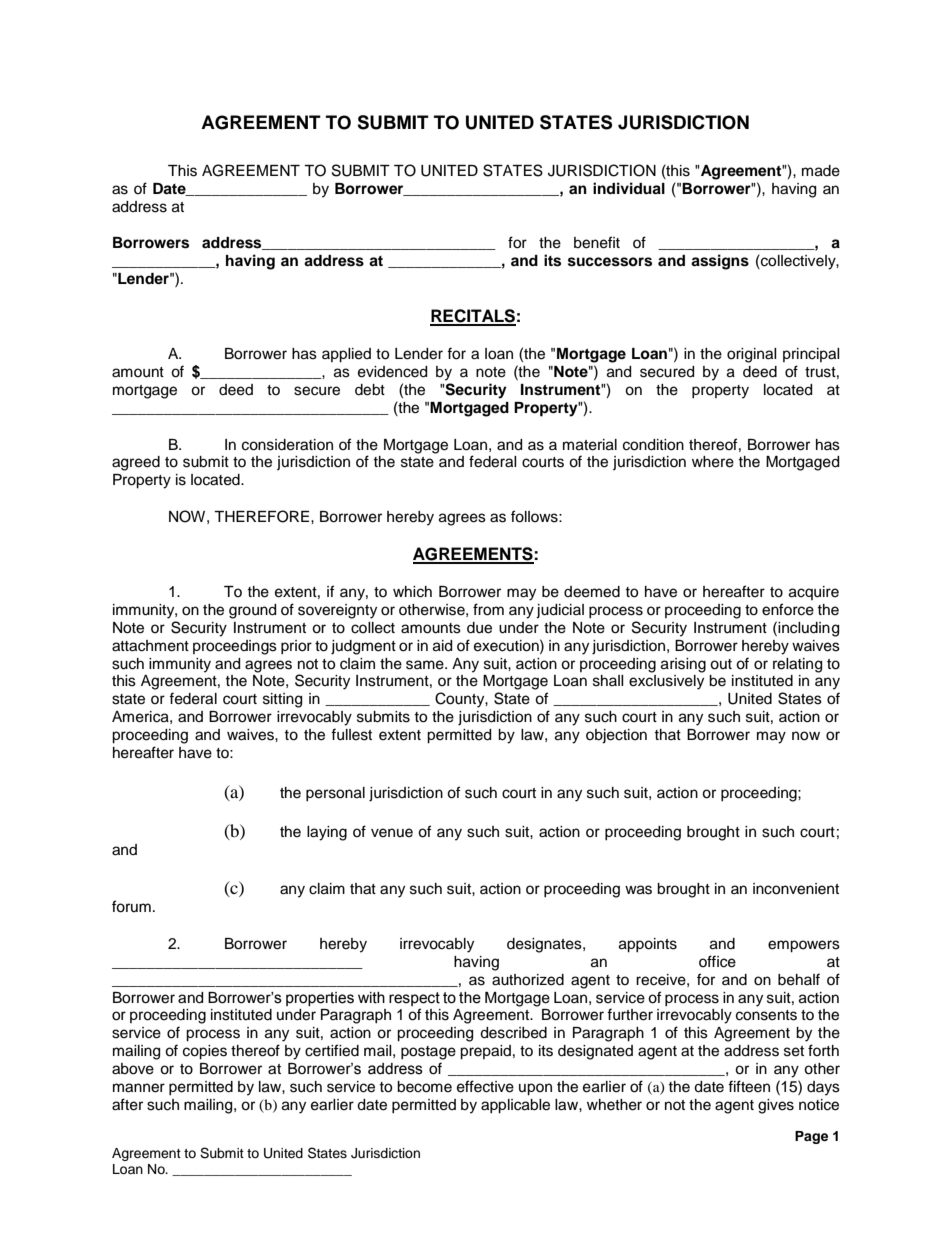 This screenshot has height=1233, width=952. What do you see at coordinates (205, 1052) in the screenshot?
I see `copies` at bounding box center [205, 1052].
